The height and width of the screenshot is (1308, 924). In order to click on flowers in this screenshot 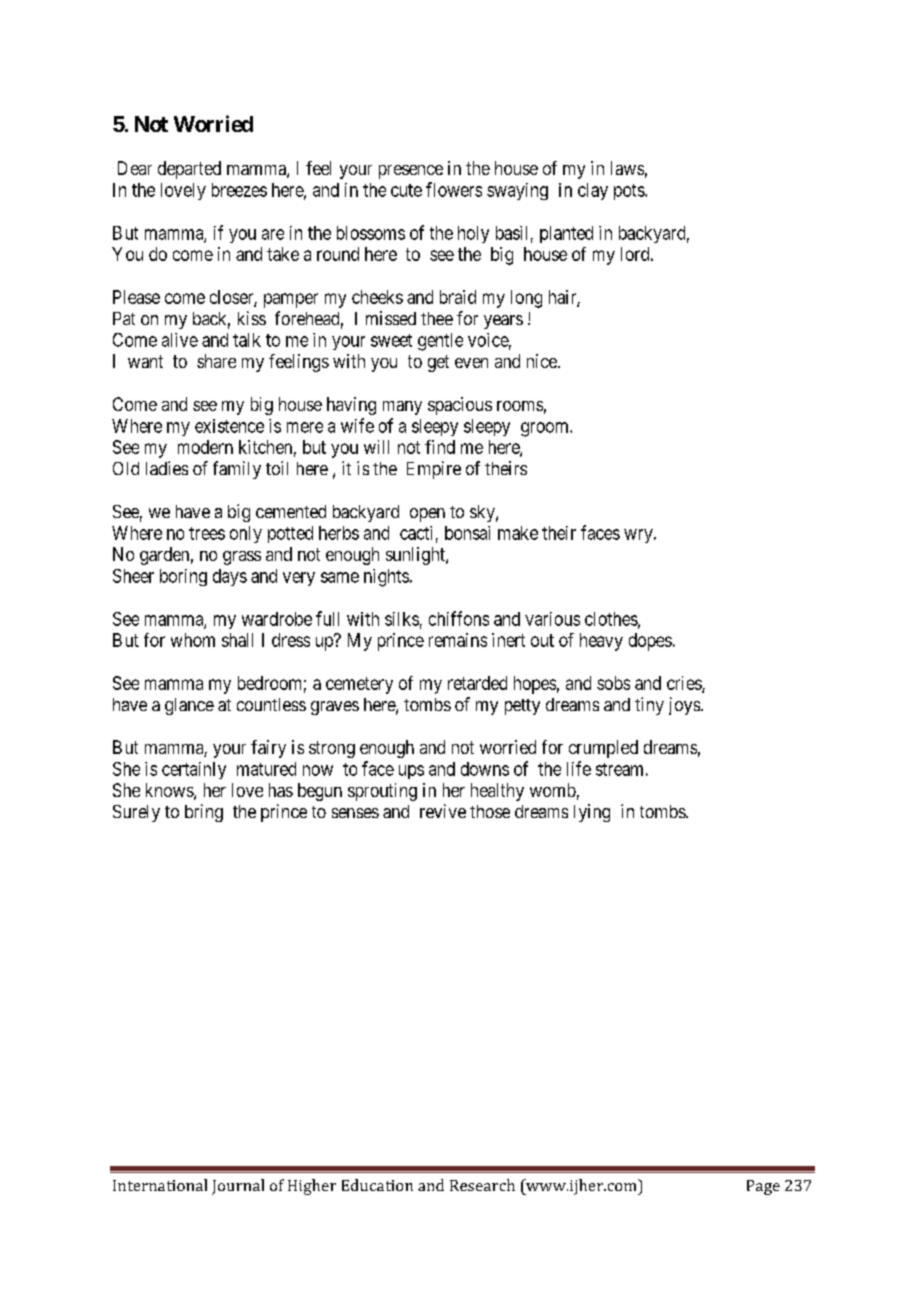, I will do `click(454, 189)`.
